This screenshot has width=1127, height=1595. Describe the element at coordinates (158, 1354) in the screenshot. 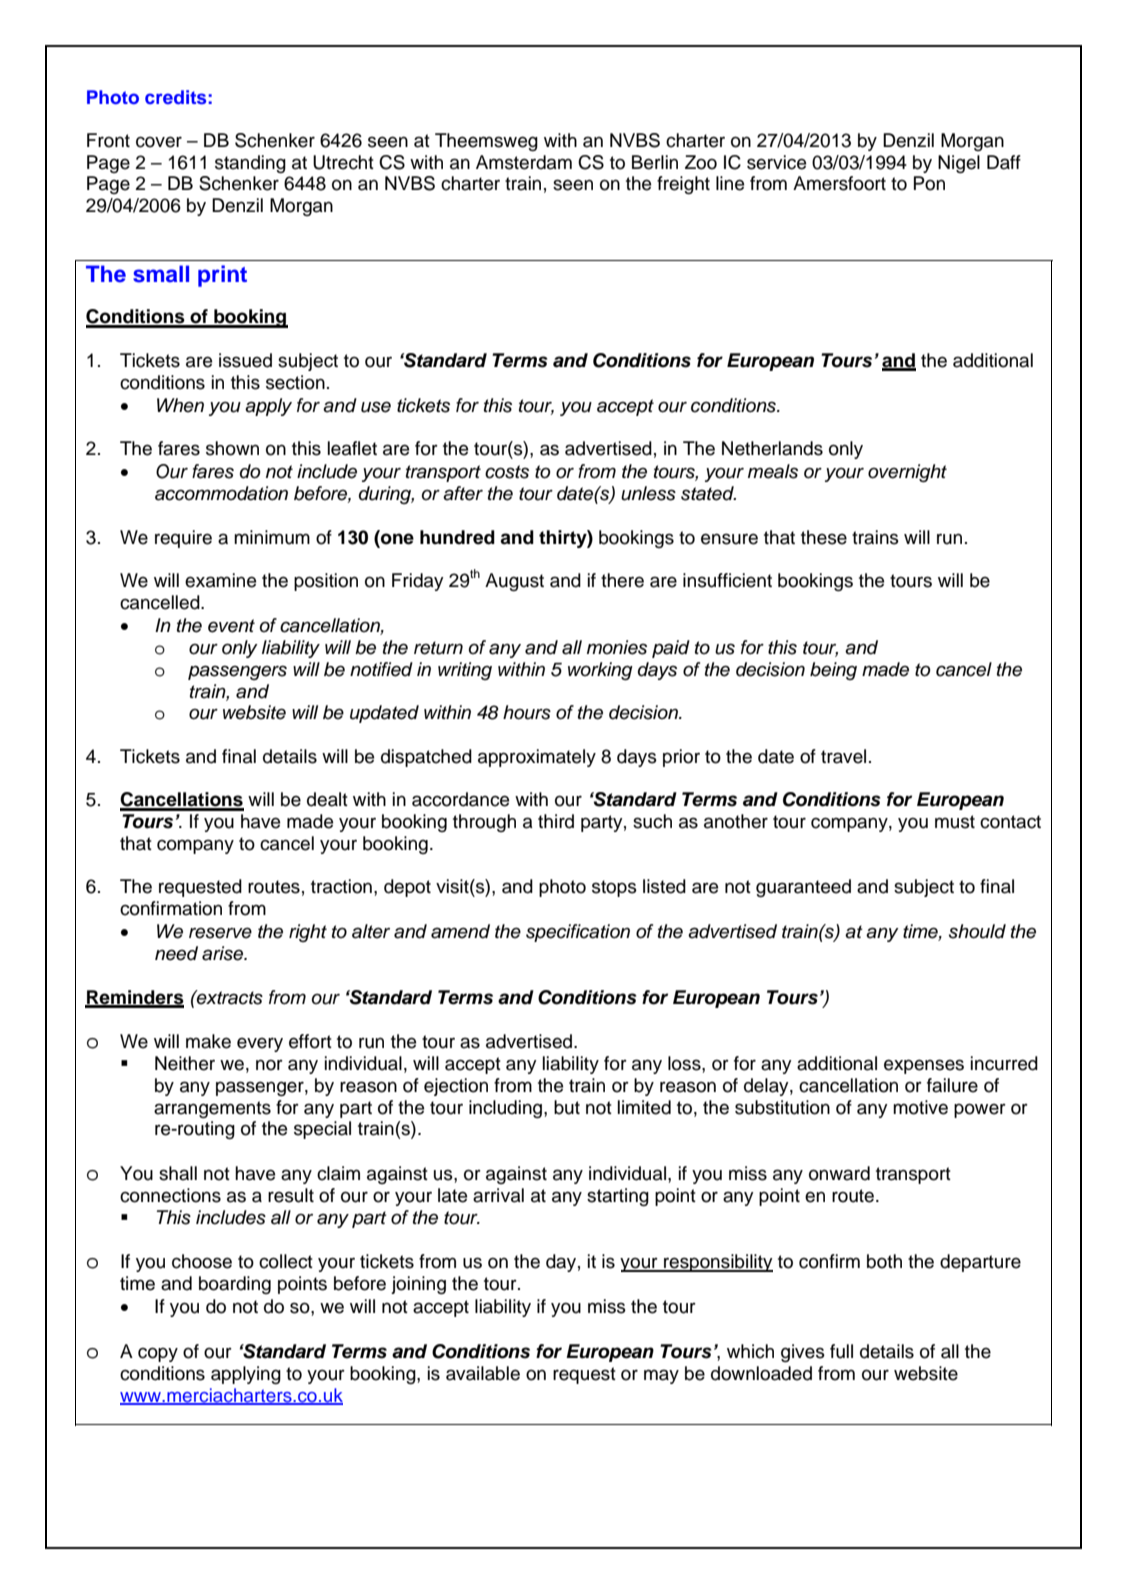

I see `copy` at that location.
